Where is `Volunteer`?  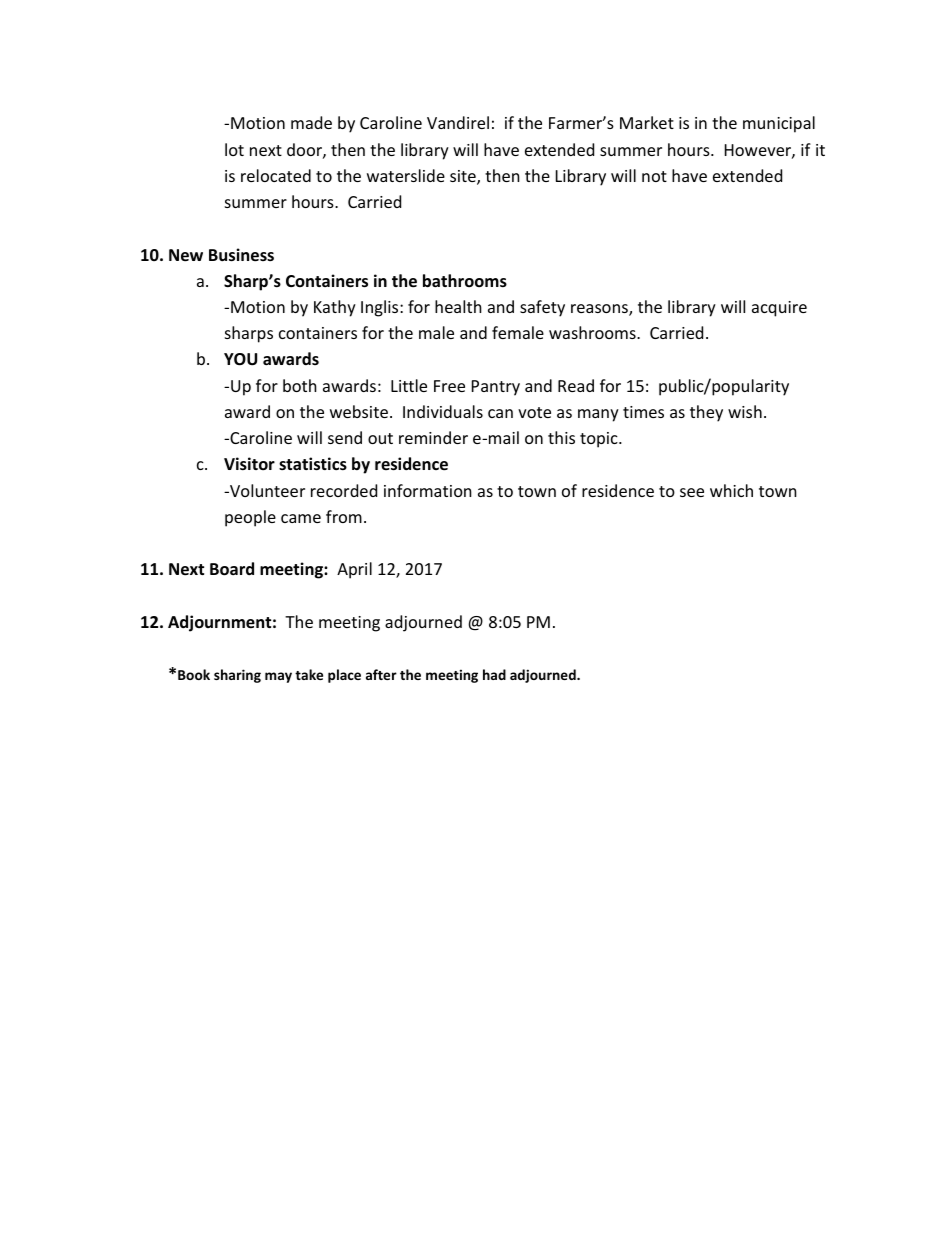 Volunteer is located at coordinates (266, 490).
